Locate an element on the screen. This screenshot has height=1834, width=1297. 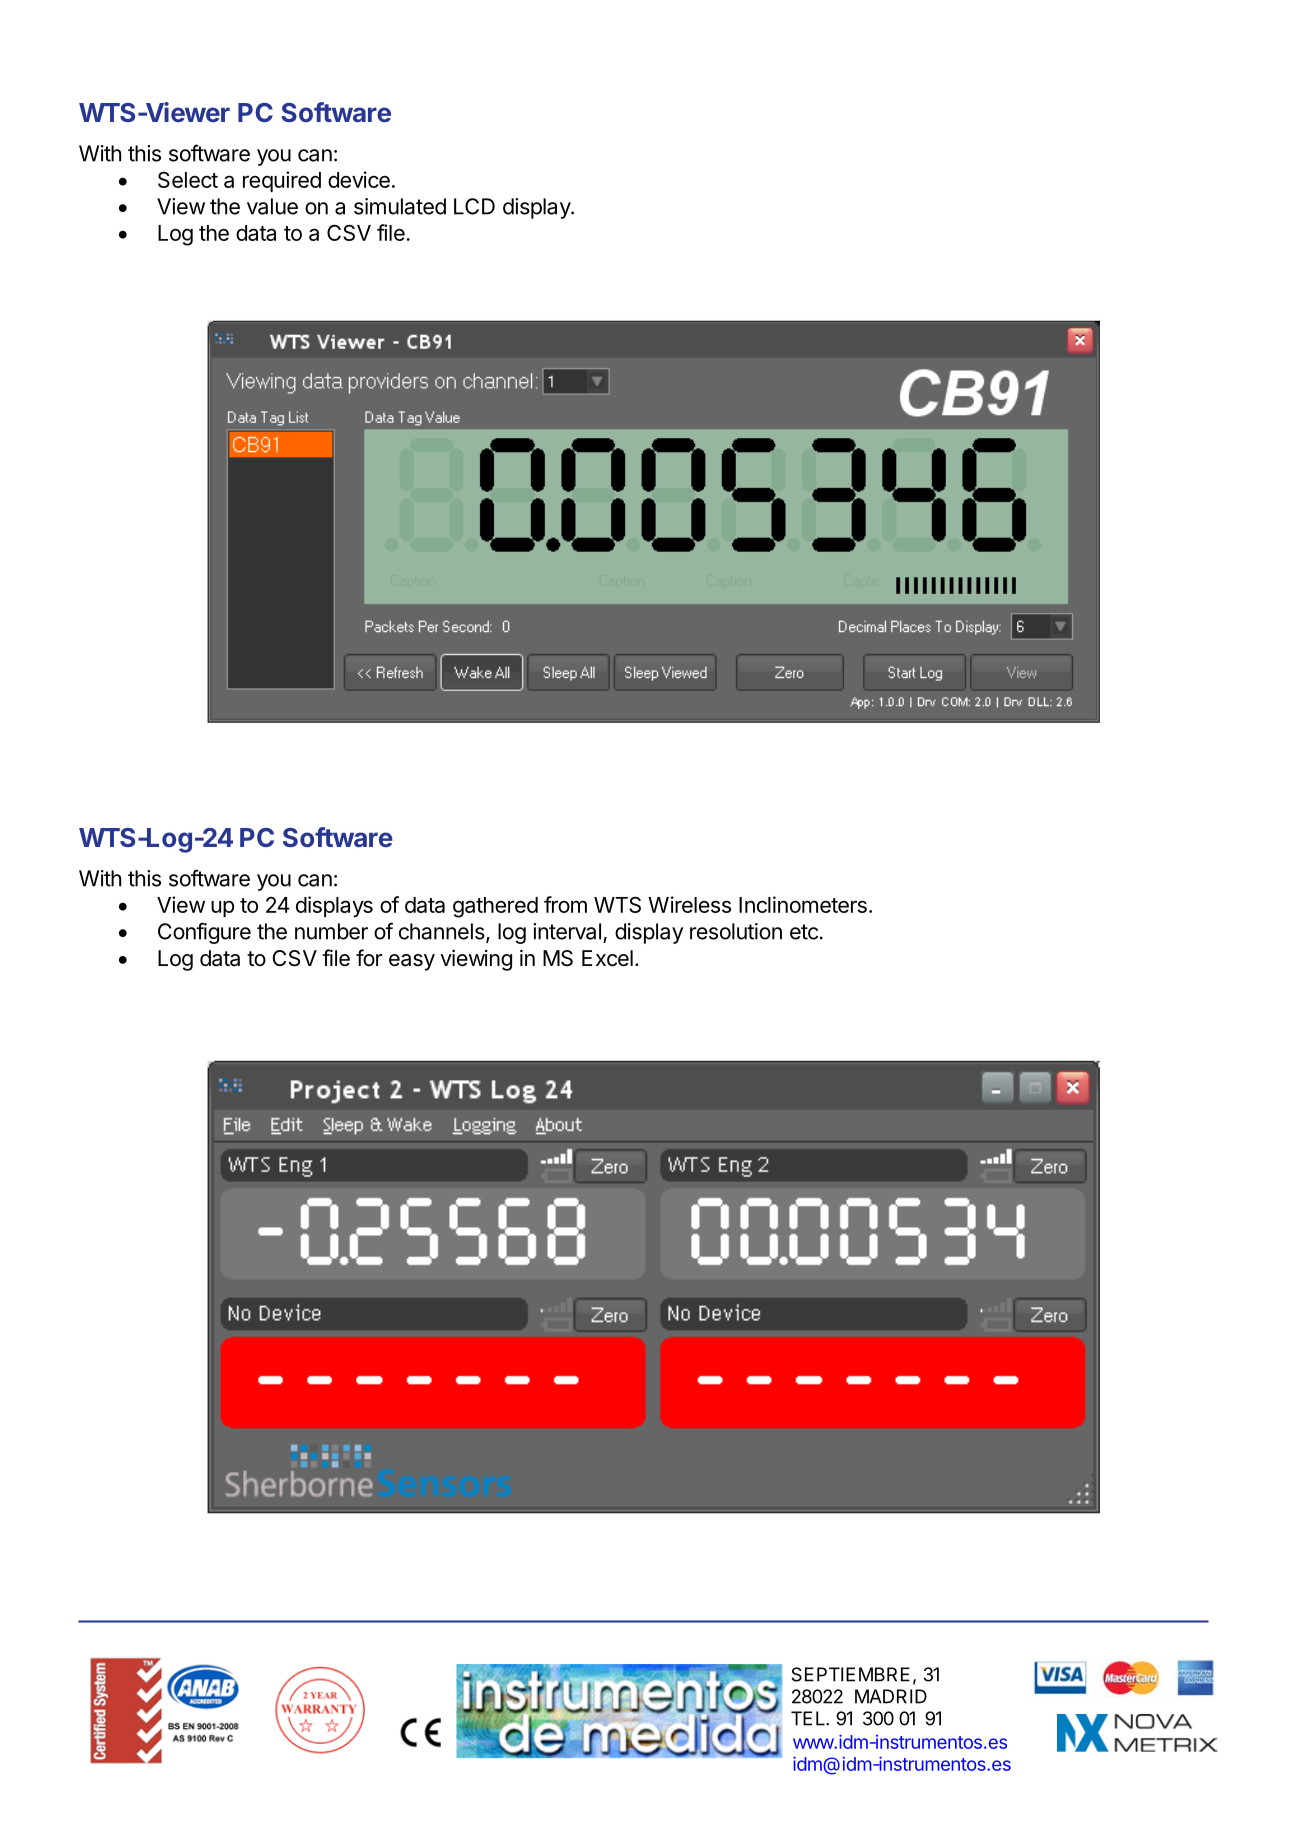
value is located at coordinates (272, 206).
